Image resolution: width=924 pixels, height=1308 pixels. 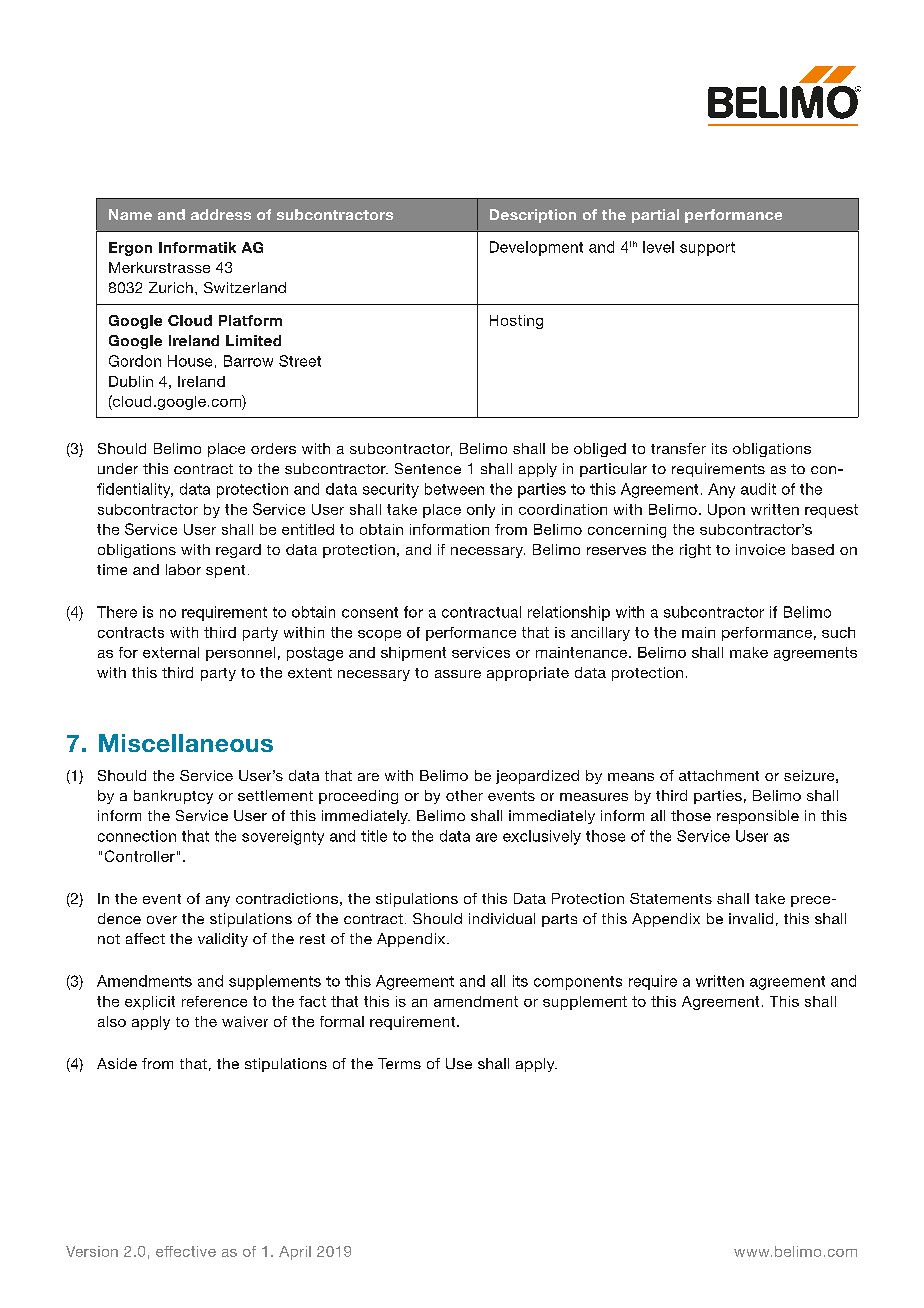 I want to click on Ergon, so click(x=130, y=249).
